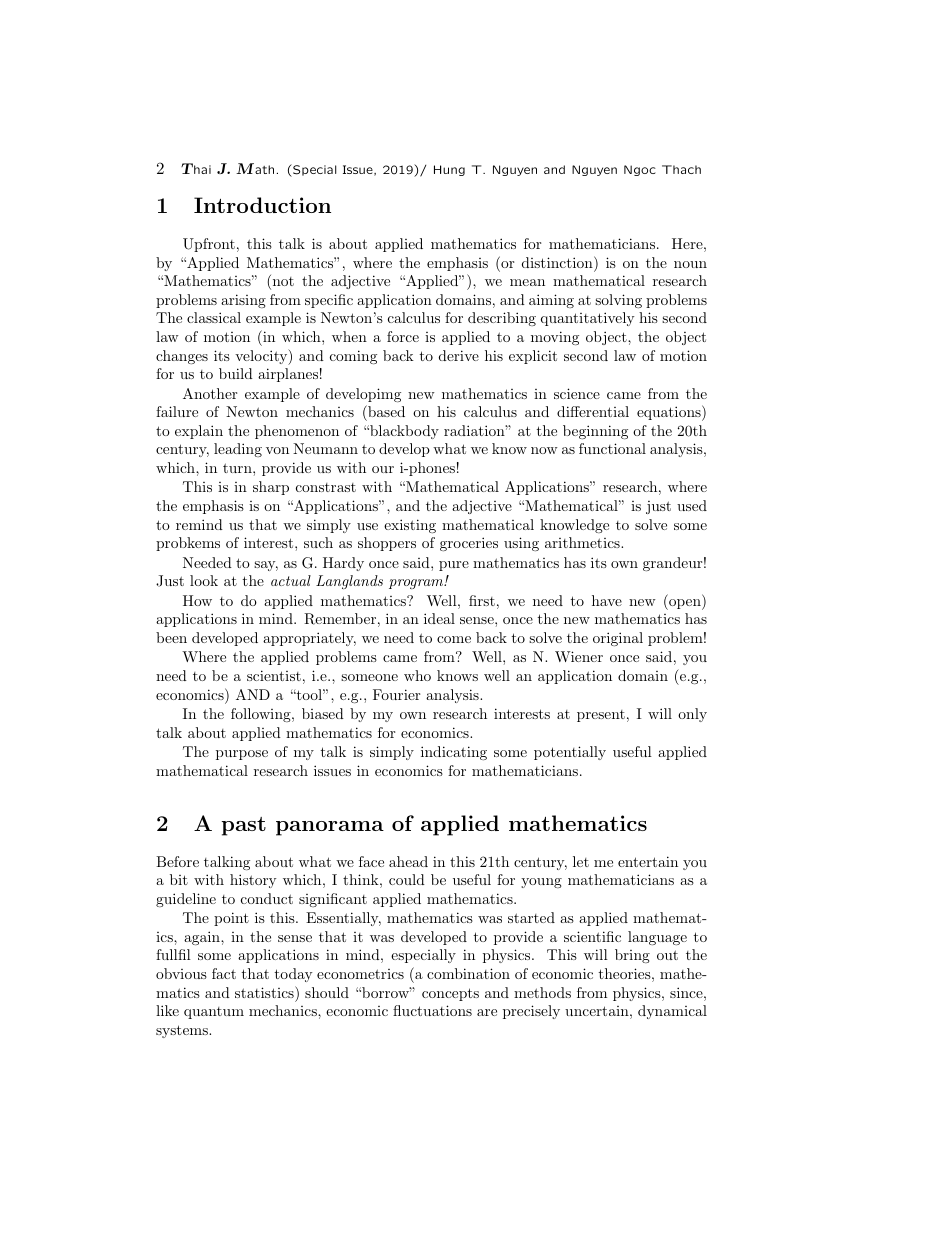  What do you see at coordinates (449, 170) in the screenshot?
I see `Hung` at bounding box center [449, 170].
